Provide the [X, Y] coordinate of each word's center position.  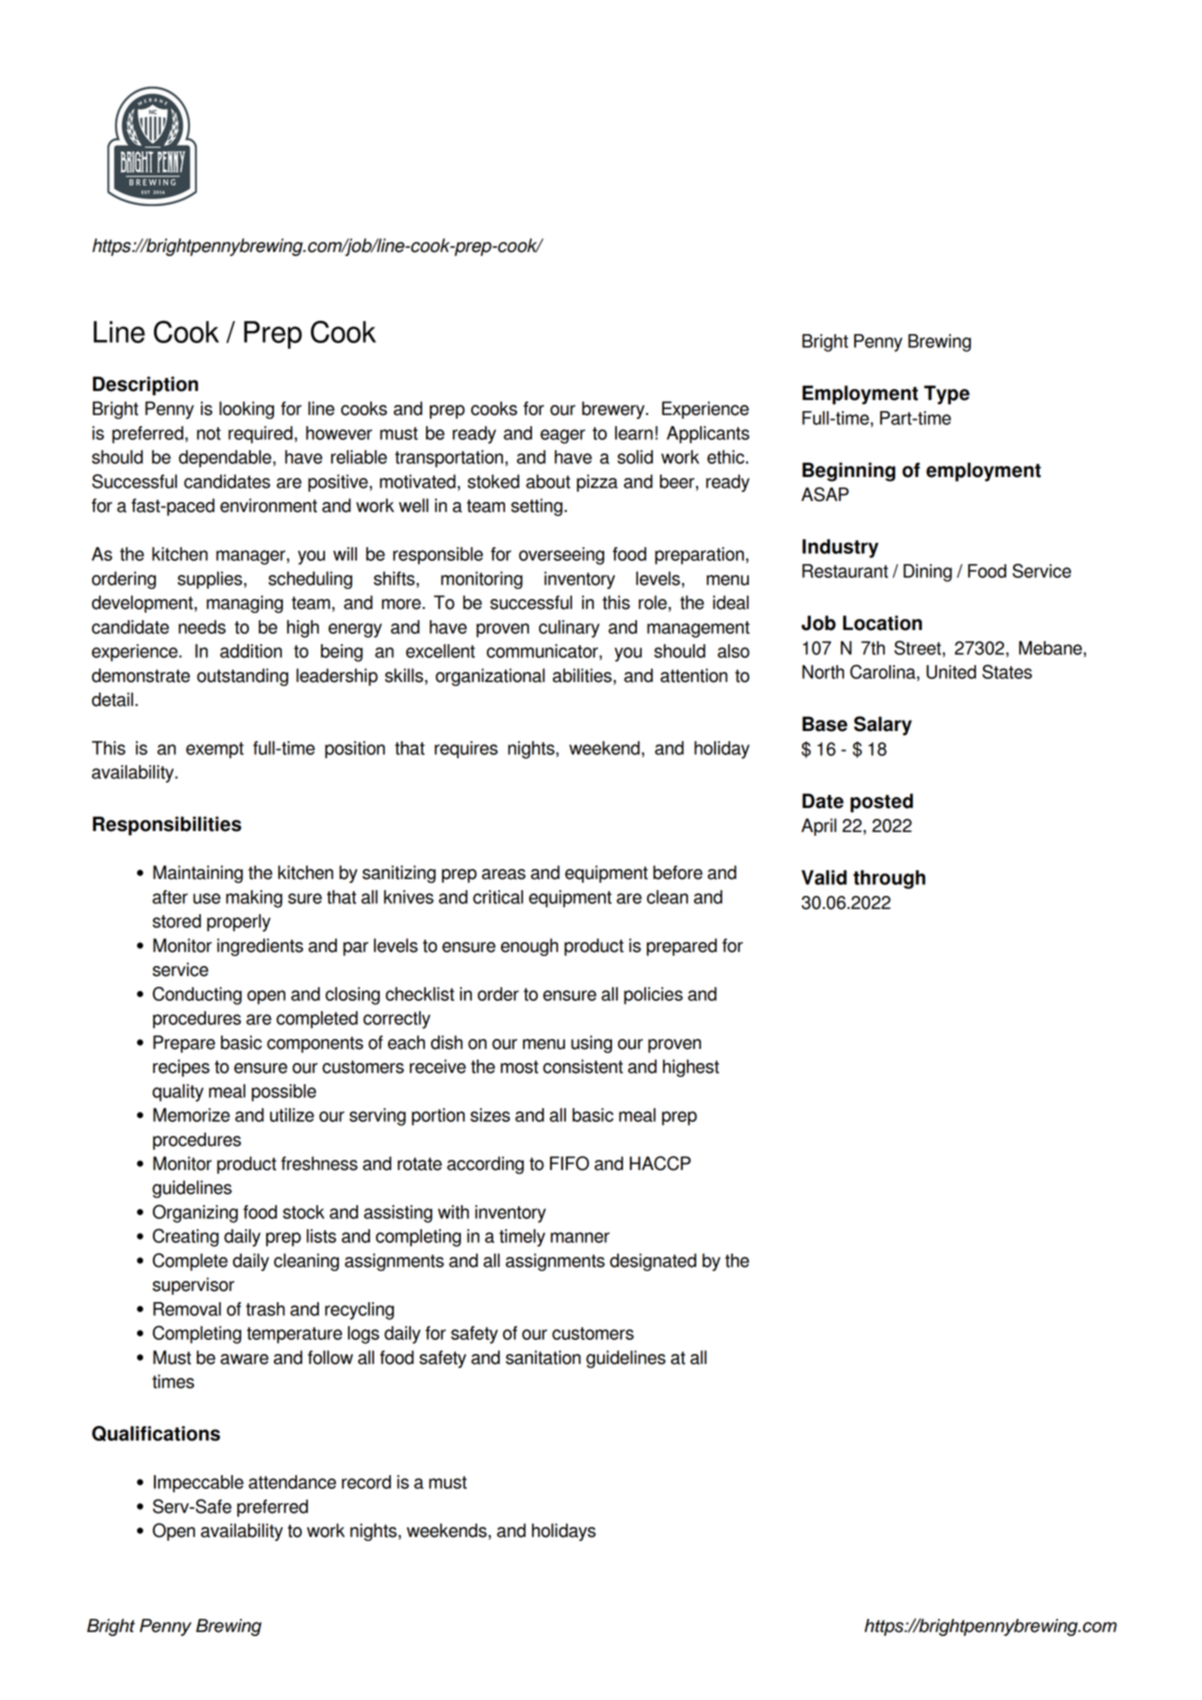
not [209, 433]
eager [562, 436]
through [889, 879]
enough [529, 947]
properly [239, 923]
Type [947, 395]
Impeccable [199, 1484]
